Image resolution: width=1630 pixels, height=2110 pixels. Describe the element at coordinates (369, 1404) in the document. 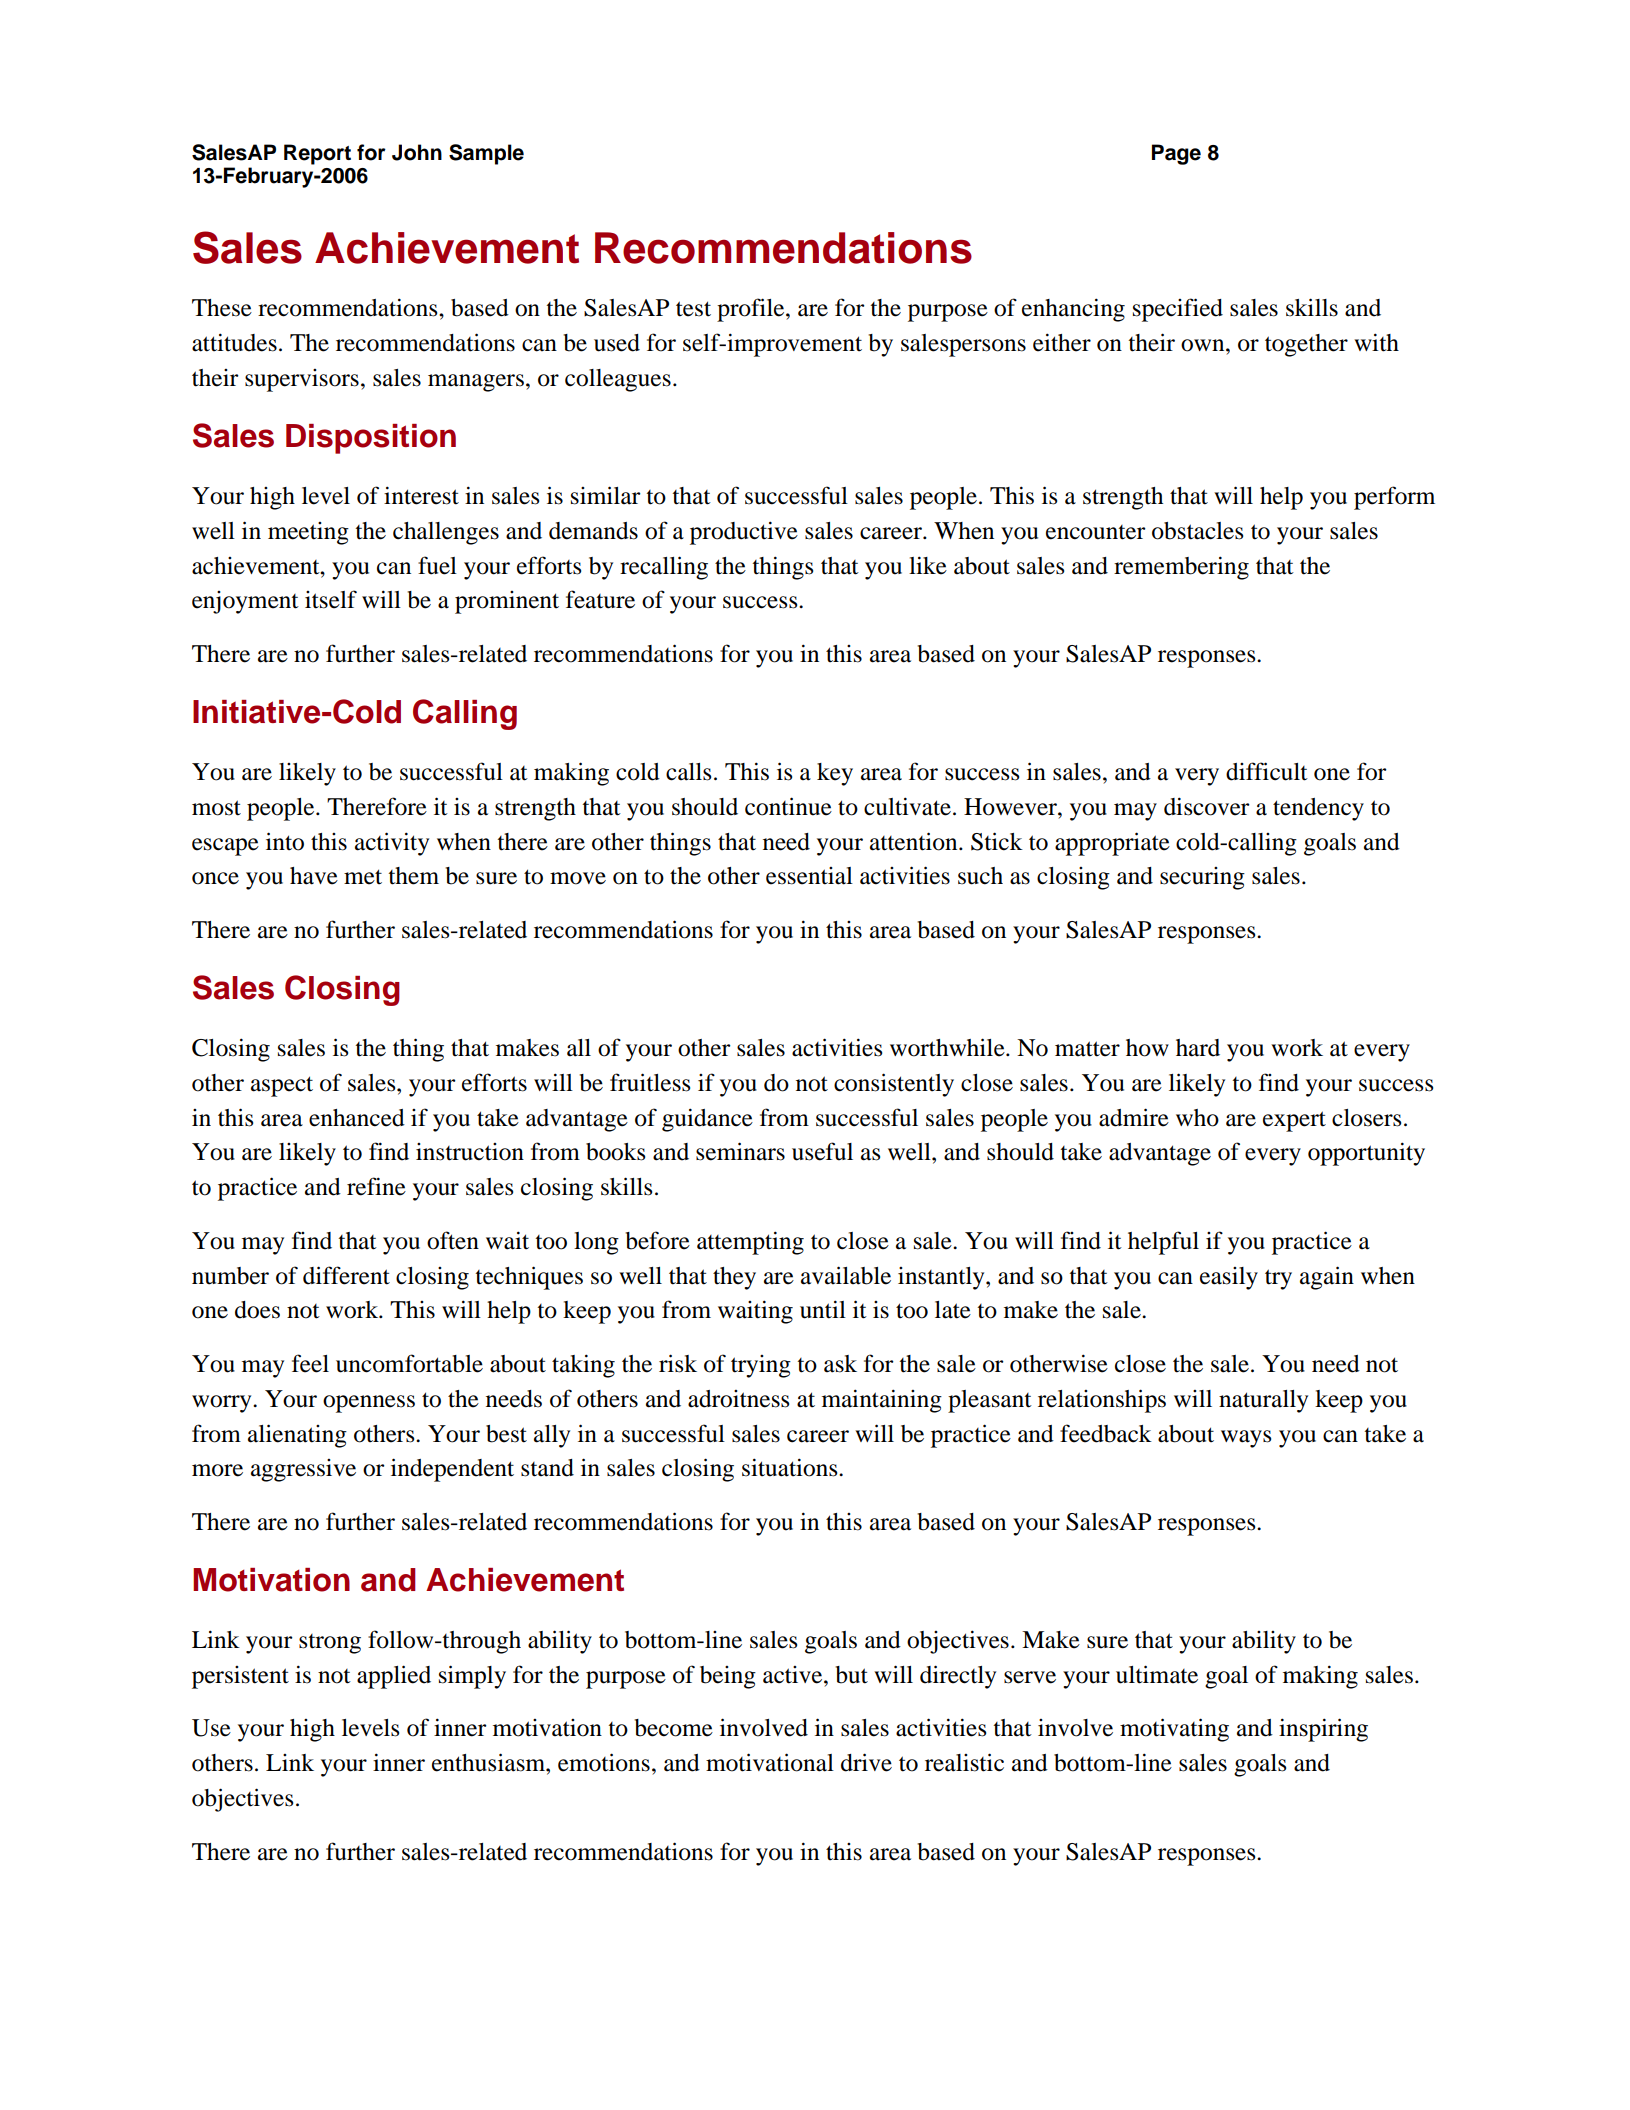

I see `openness` at that location.
